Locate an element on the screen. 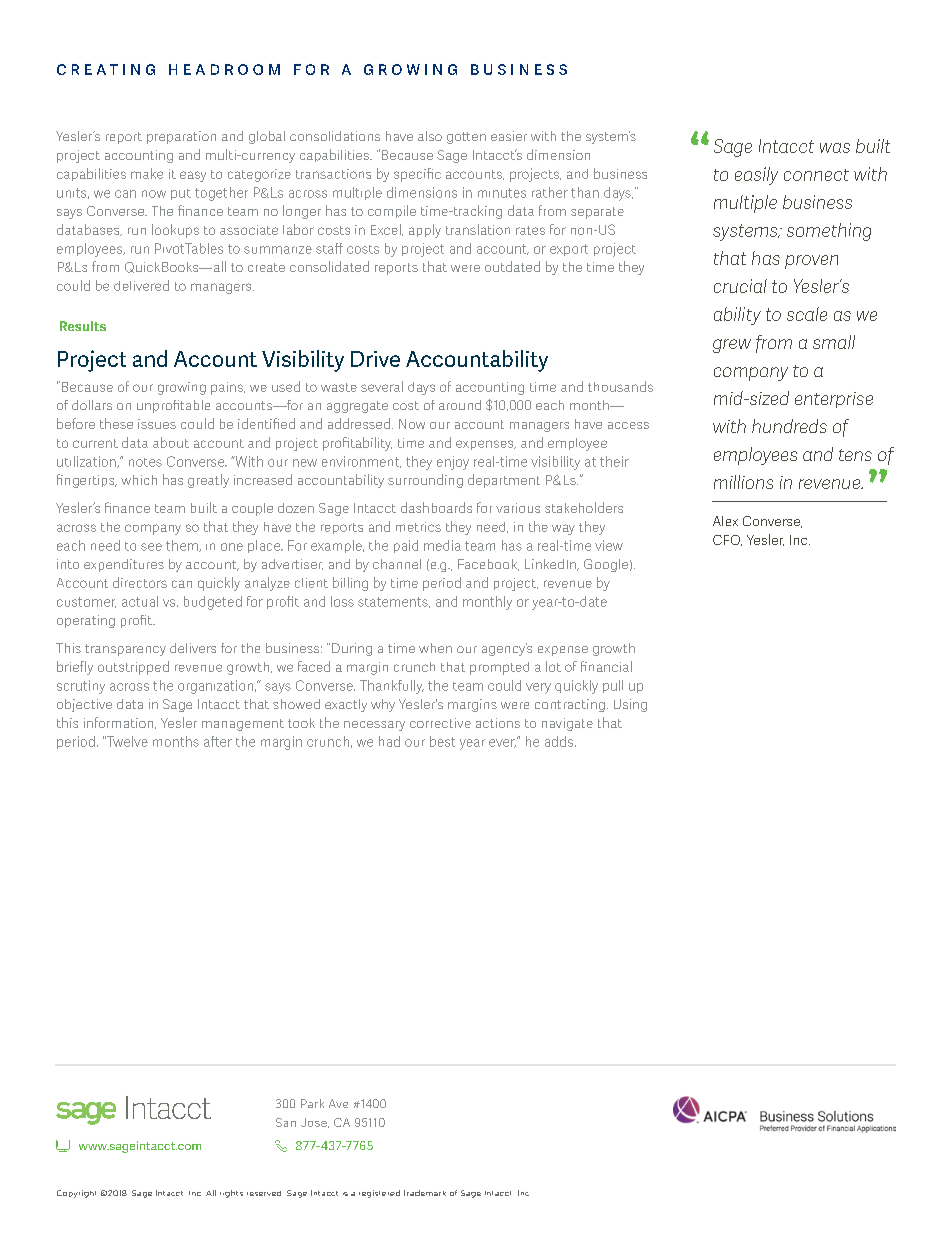 The height and width of the screenshot is (1233, 952). adds is located at coordinates (559, 741).
